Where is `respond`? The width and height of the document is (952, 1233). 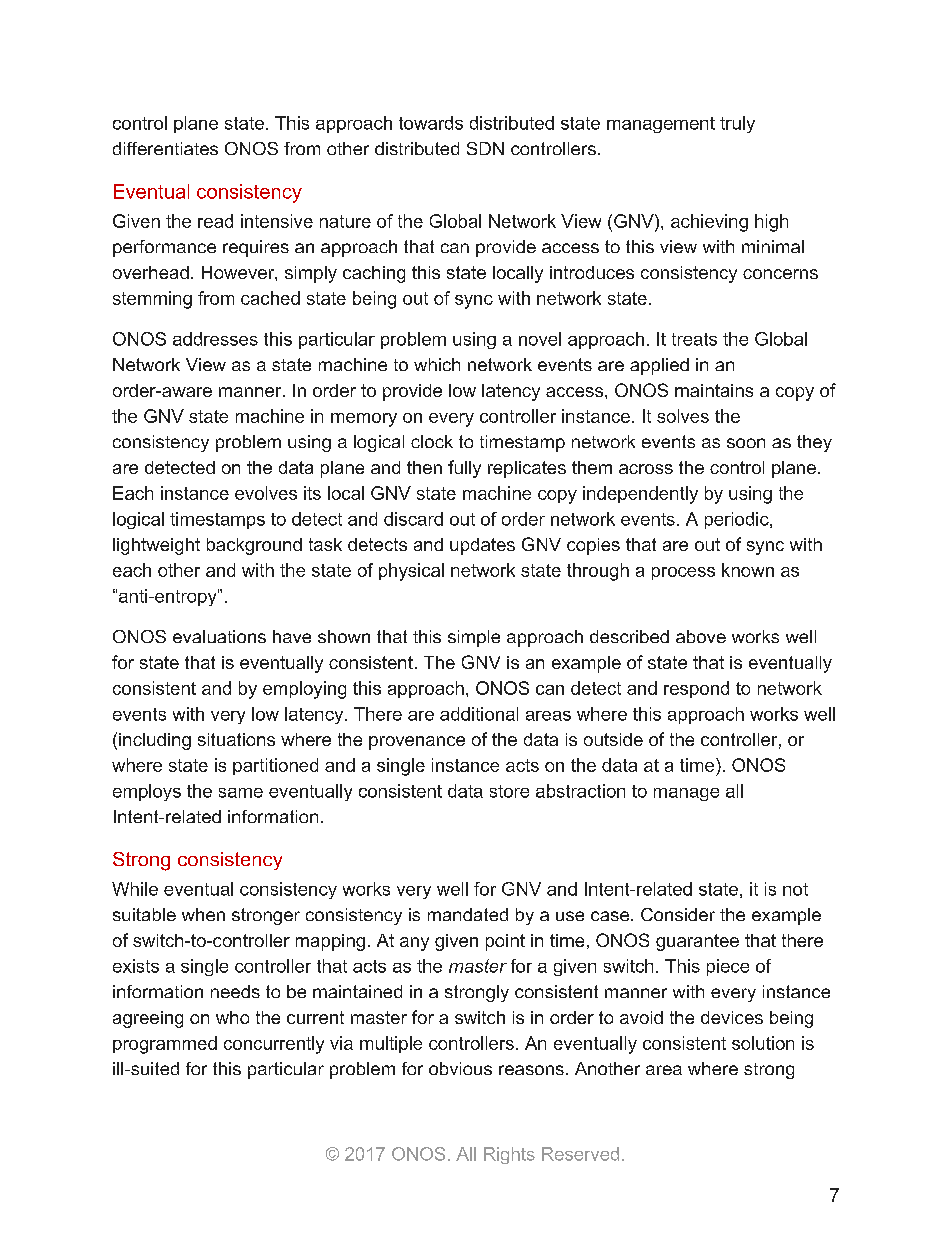 respond is located at coordinates (696, 689).
